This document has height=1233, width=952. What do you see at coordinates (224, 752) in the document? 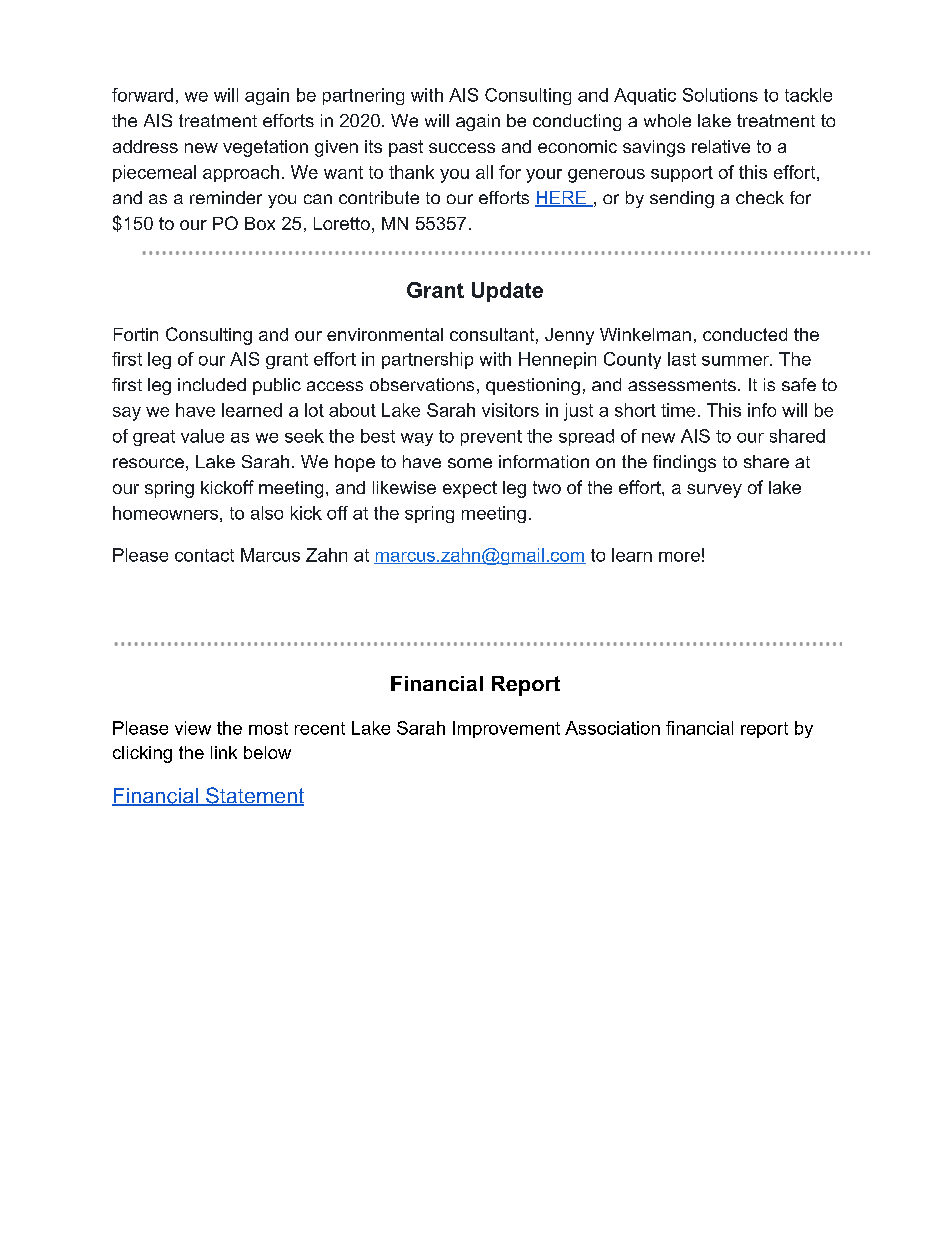
I see `link` at bounding box center [224, 752].
